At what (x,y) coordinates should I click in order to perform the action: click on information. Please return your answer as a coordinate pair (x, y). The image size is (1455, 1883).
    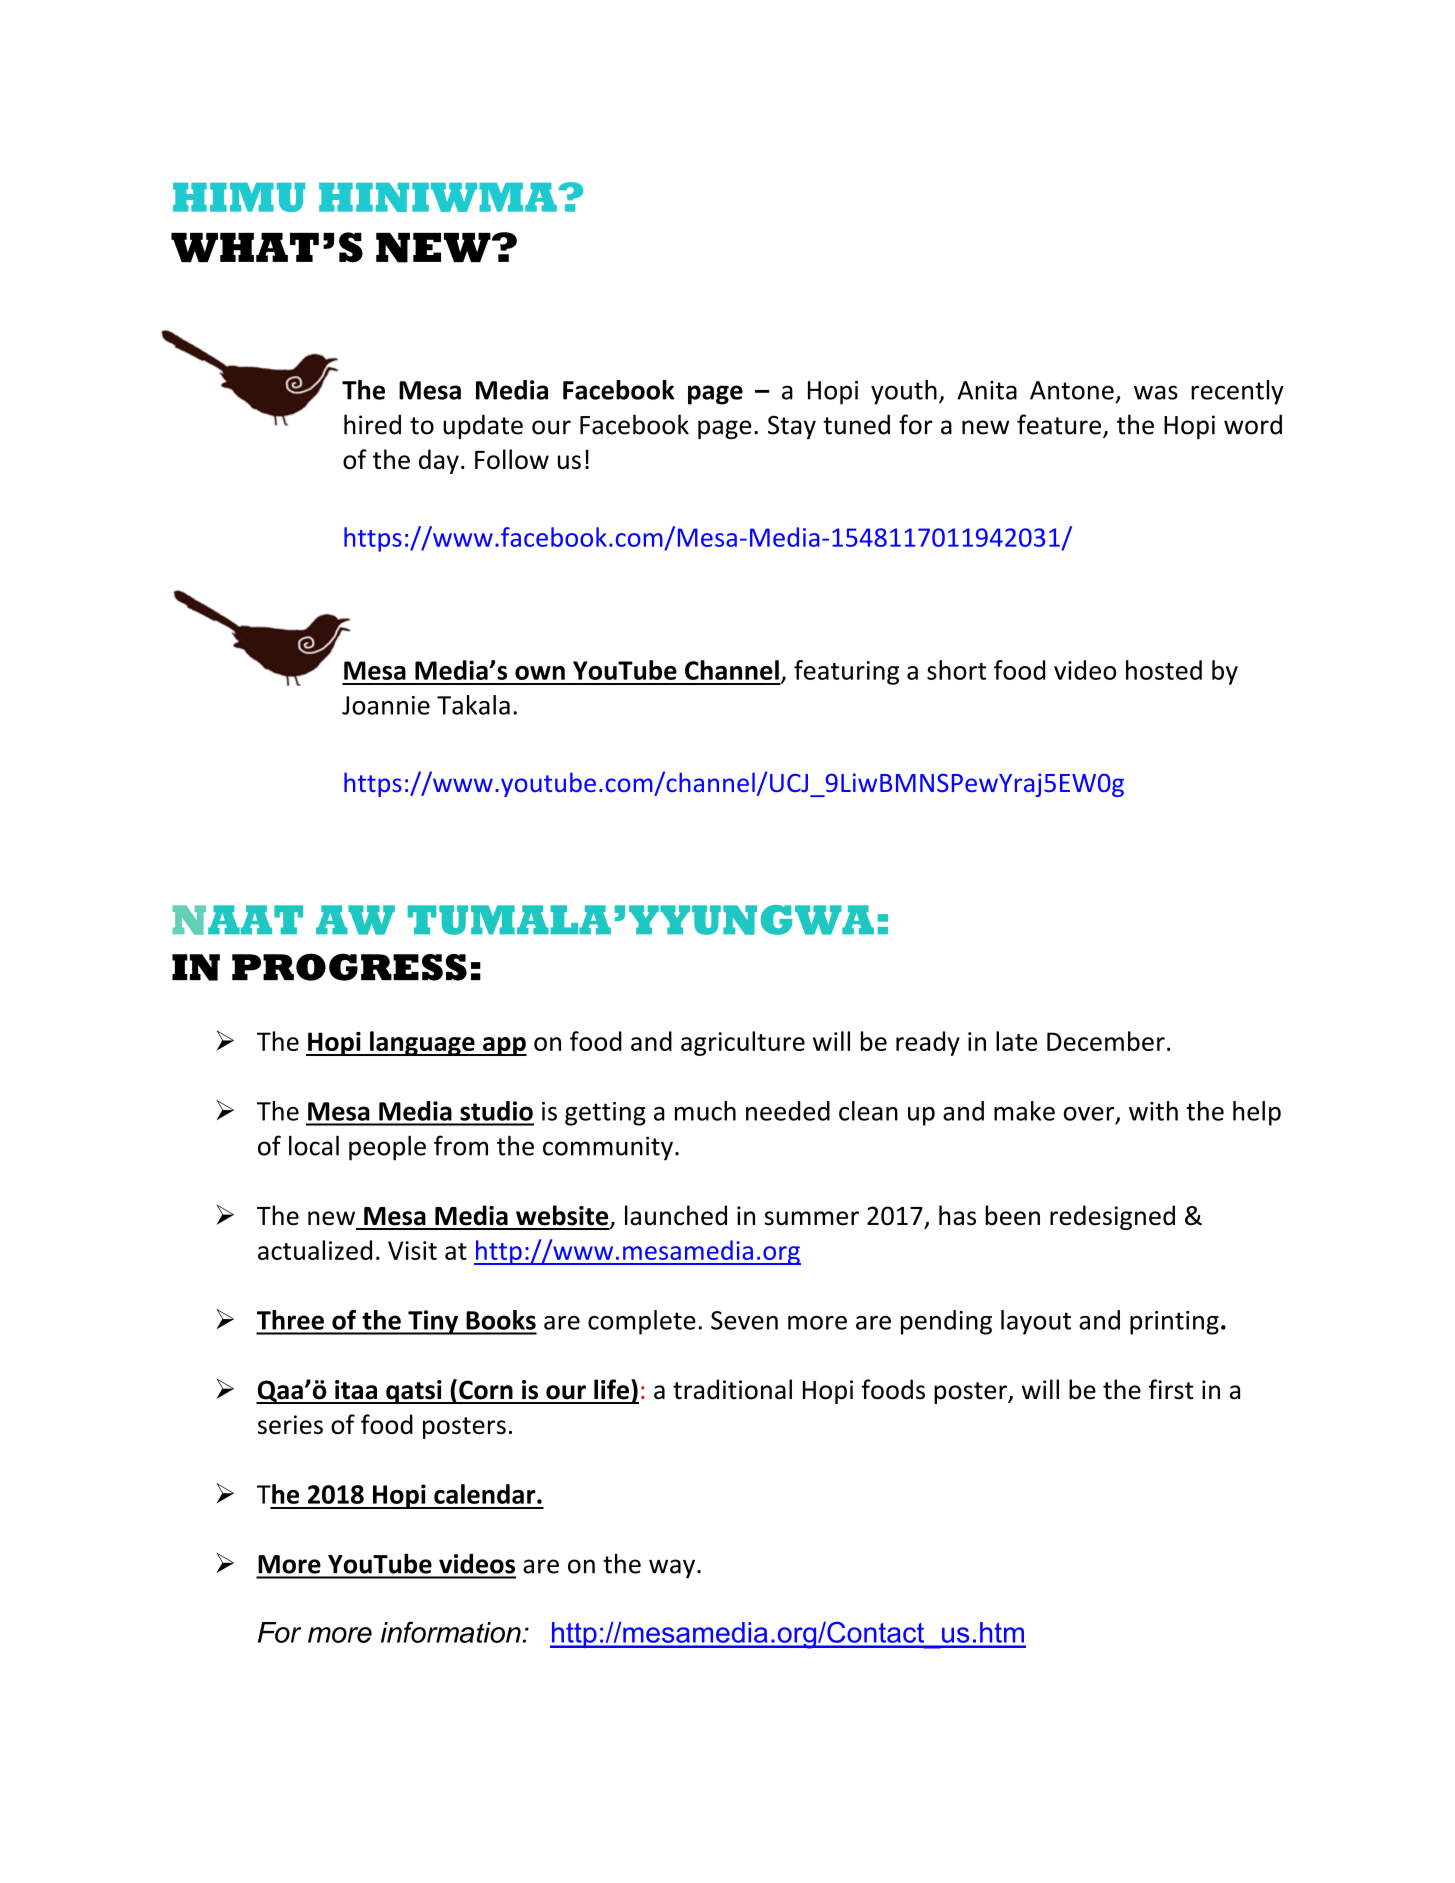
    Looking at the image, I should click on (452, 1632).
